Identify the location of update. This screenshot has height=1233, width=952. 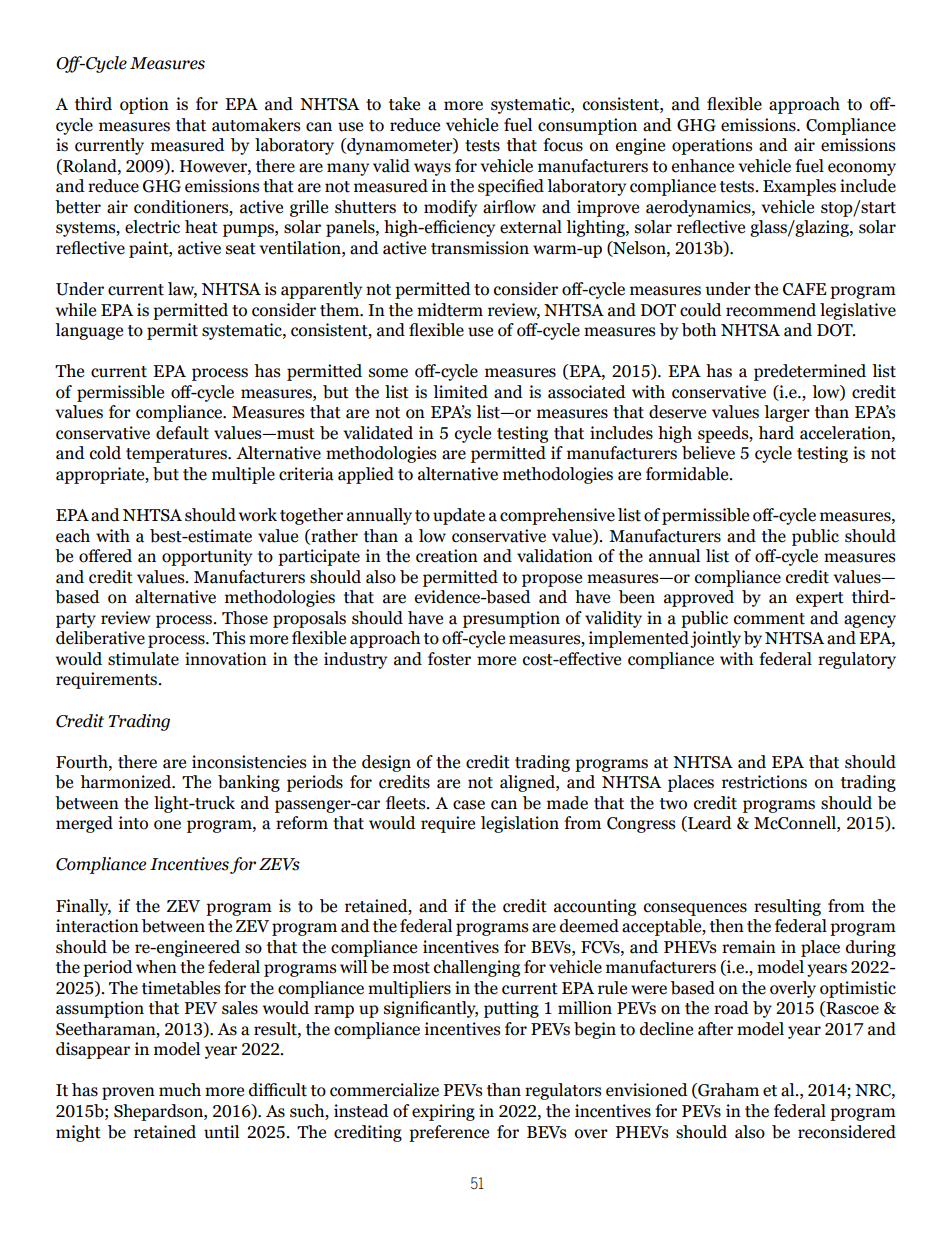
(459, 516).
